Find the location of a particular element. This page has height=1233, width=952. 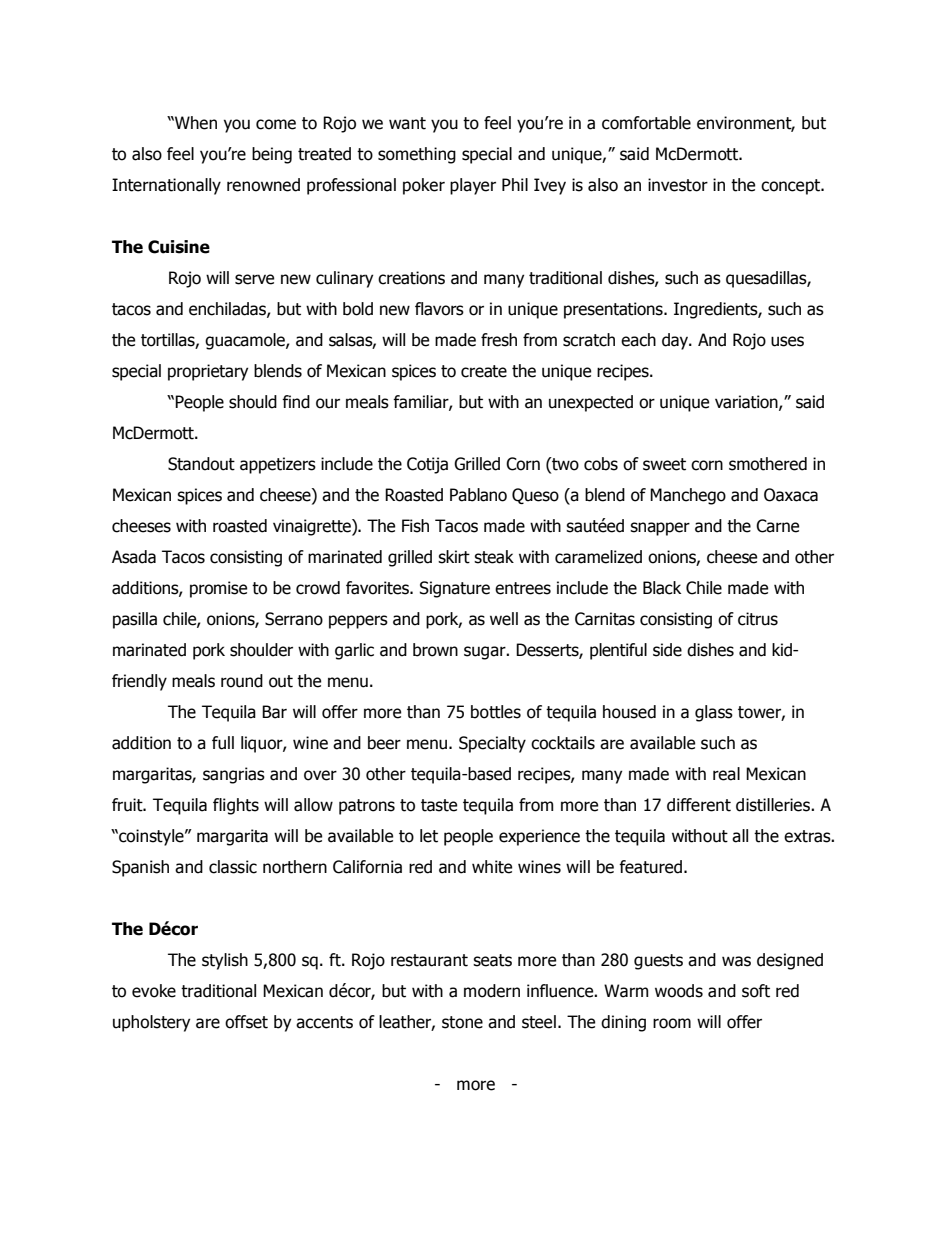

offset is located at coordinates (246, 1022).
